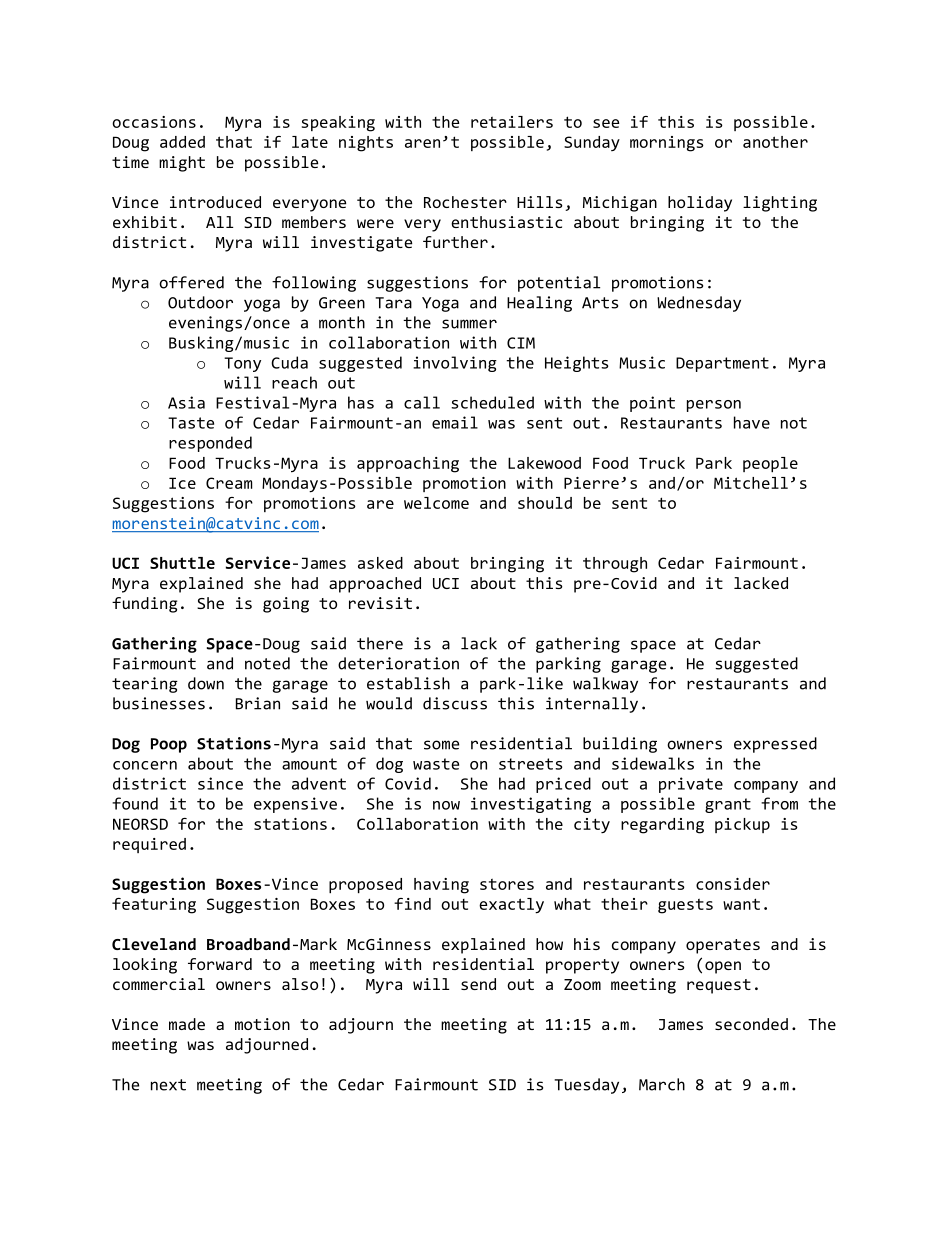  Describe the element at coordinates (667, 144) in the page. I see `mornings` at that location.
